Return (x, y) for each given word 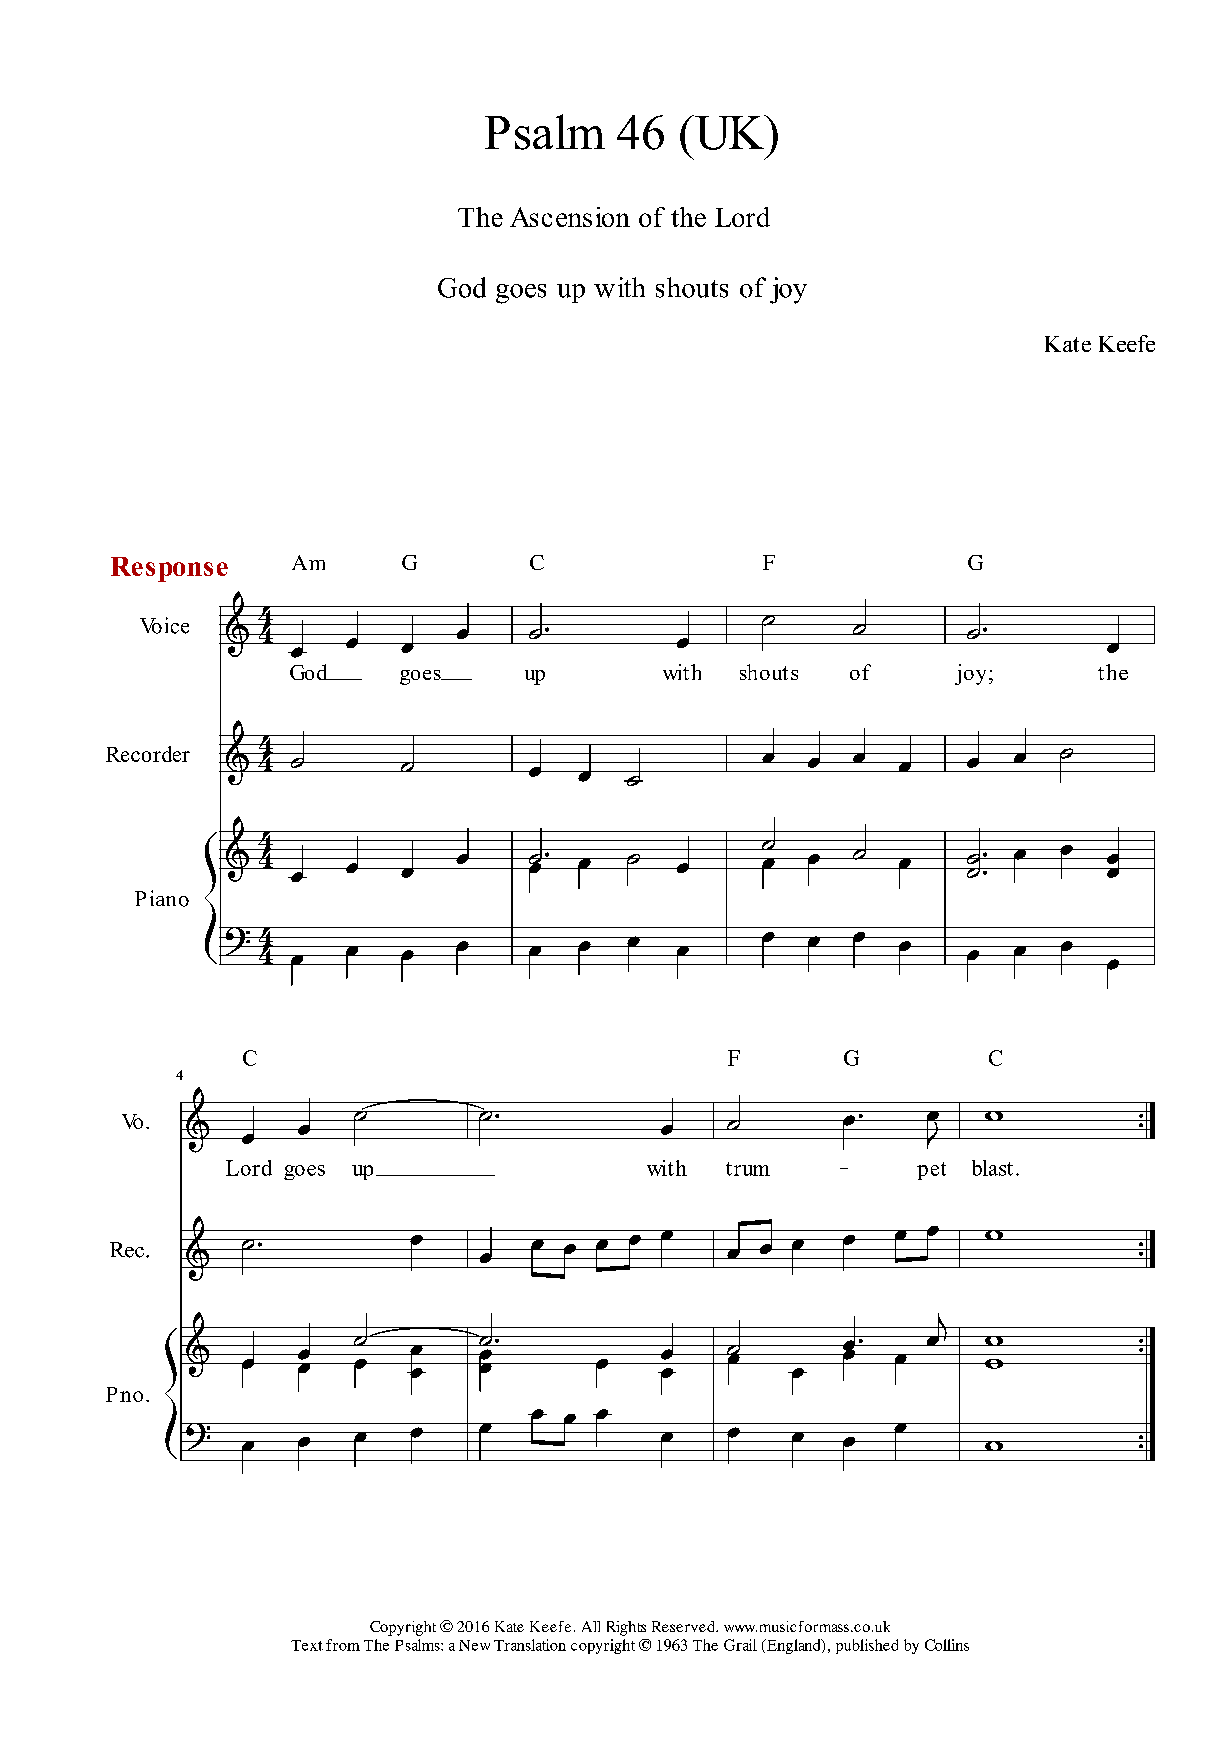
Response (169, 569)
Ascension (570, 217)
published (867, 1646)
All (591, 1626)
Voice (164, 625)
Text (307, 1645)
